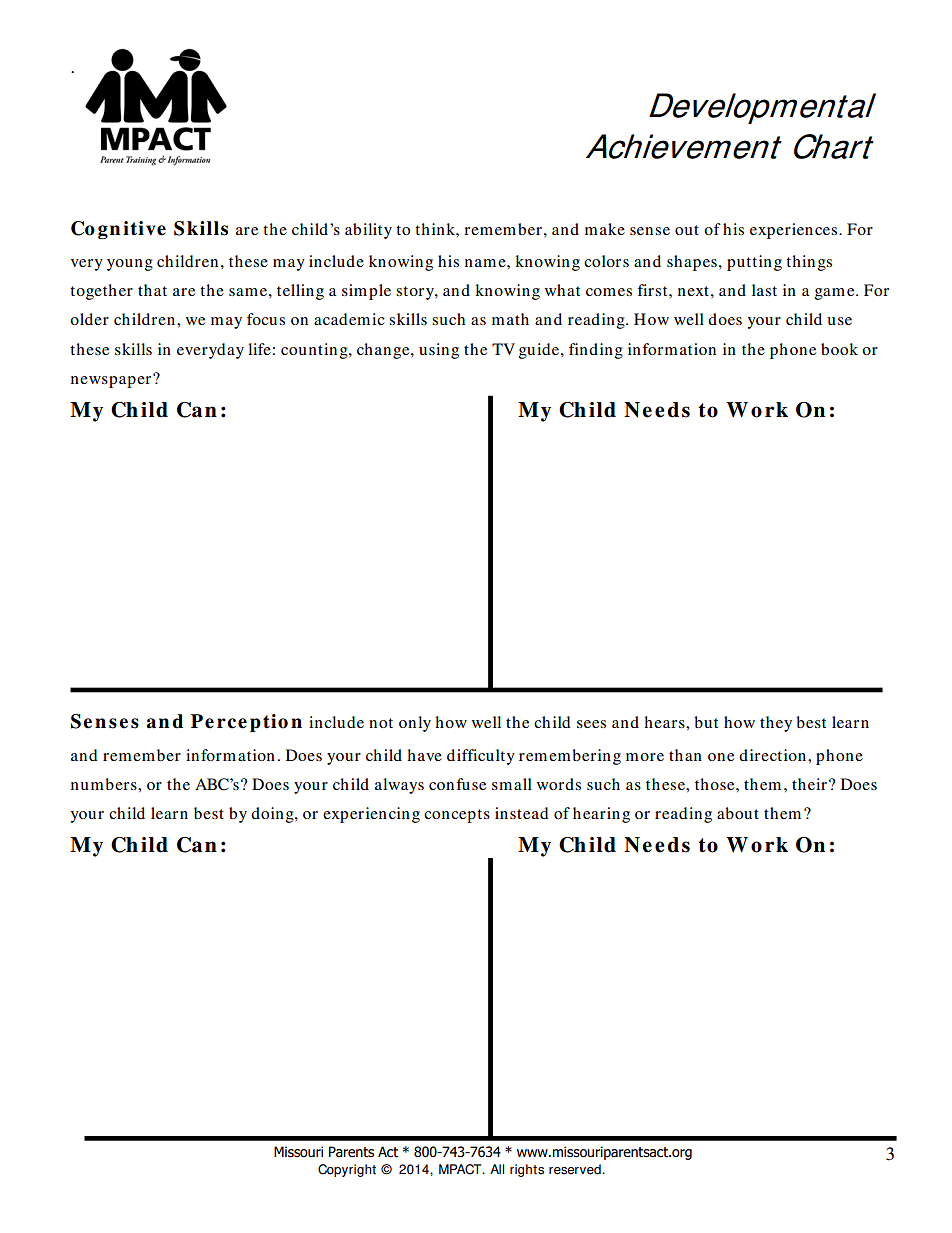  I want to click on putting, so click(754, 263).
